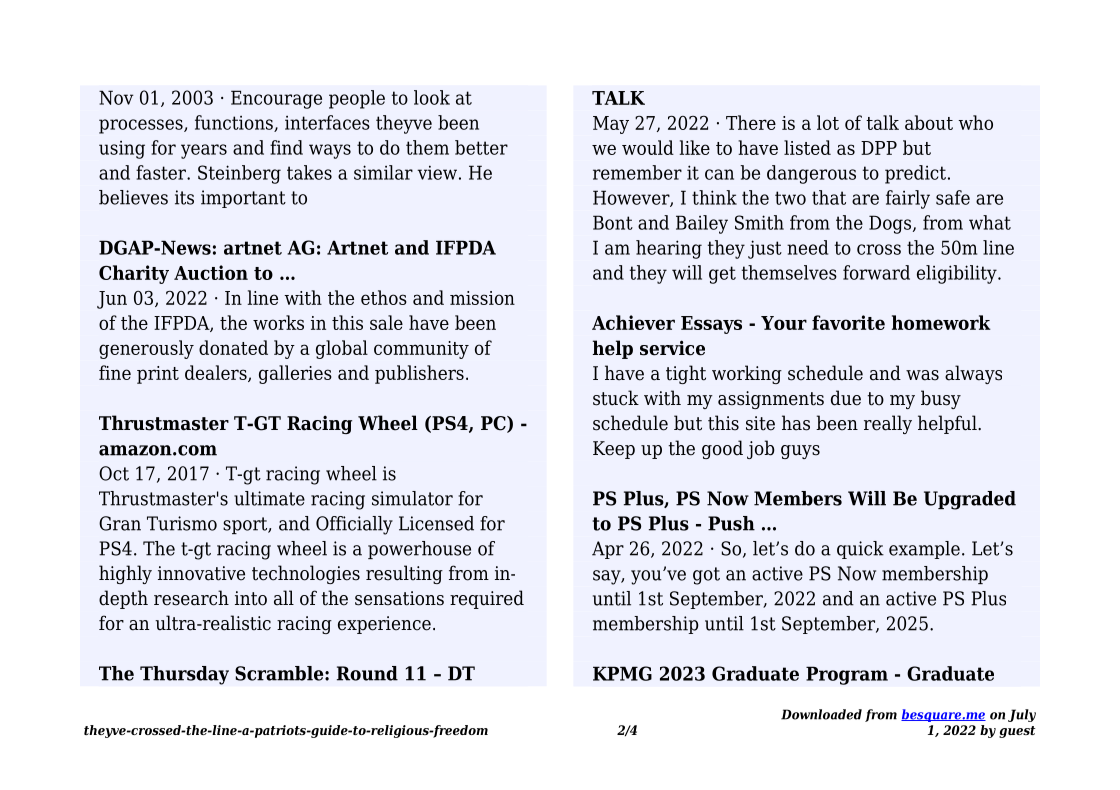  Describe the element at coordinates (235, 123) in the screenshot. I see `functions` at that location.
